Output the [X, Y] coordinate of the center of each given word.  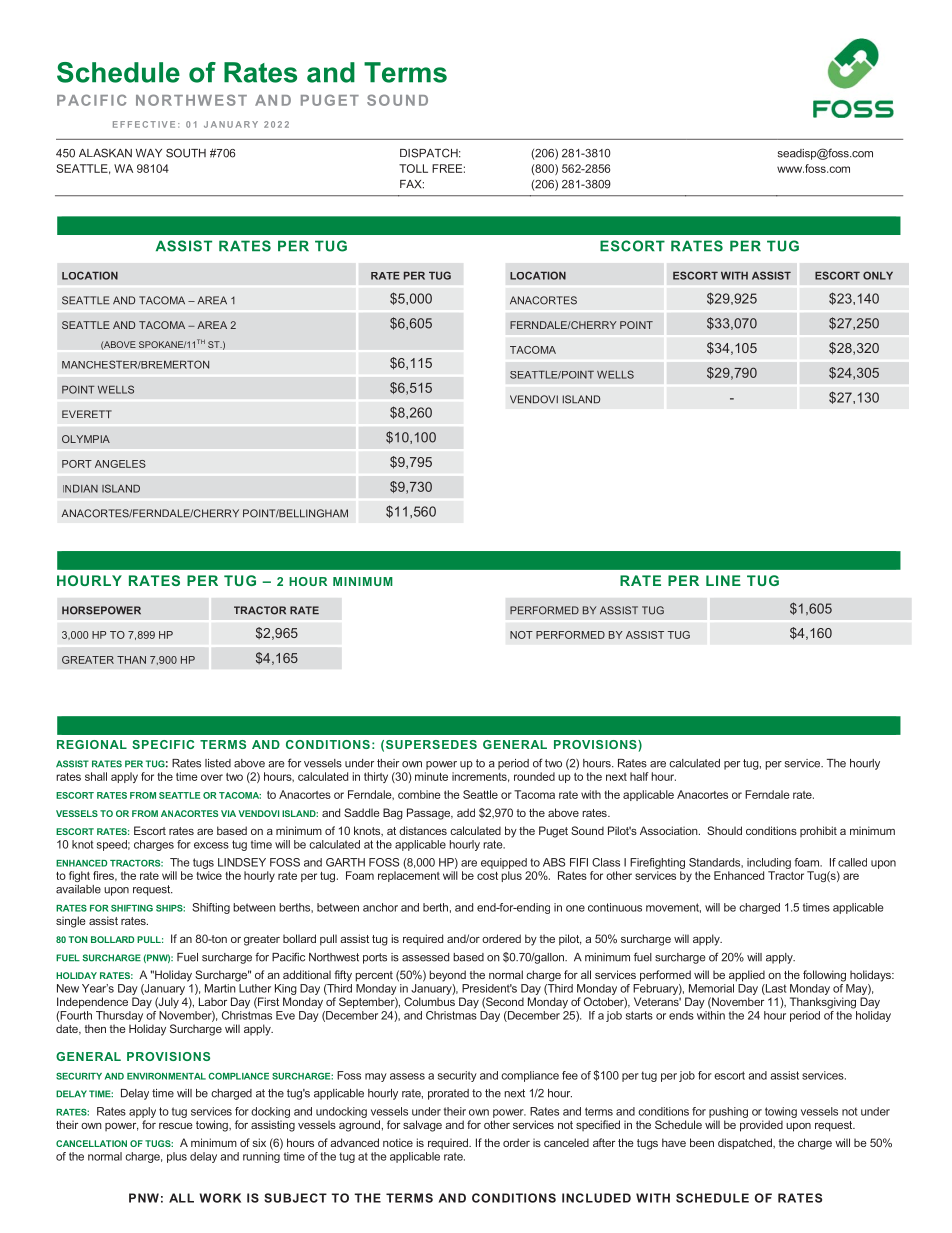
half [639, 776]
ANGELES [120, 464]
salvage [422, 1126]
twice [209, 875]
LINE [723, 580]
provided [761, 1126]
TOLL [413, 168]
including [769, 863]
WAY [149, 153]
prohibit [818, 831]
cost [487, 876]
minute [431, 776]
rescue [176, 1126]
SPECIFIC [163, 744]
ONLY [878, 275]
